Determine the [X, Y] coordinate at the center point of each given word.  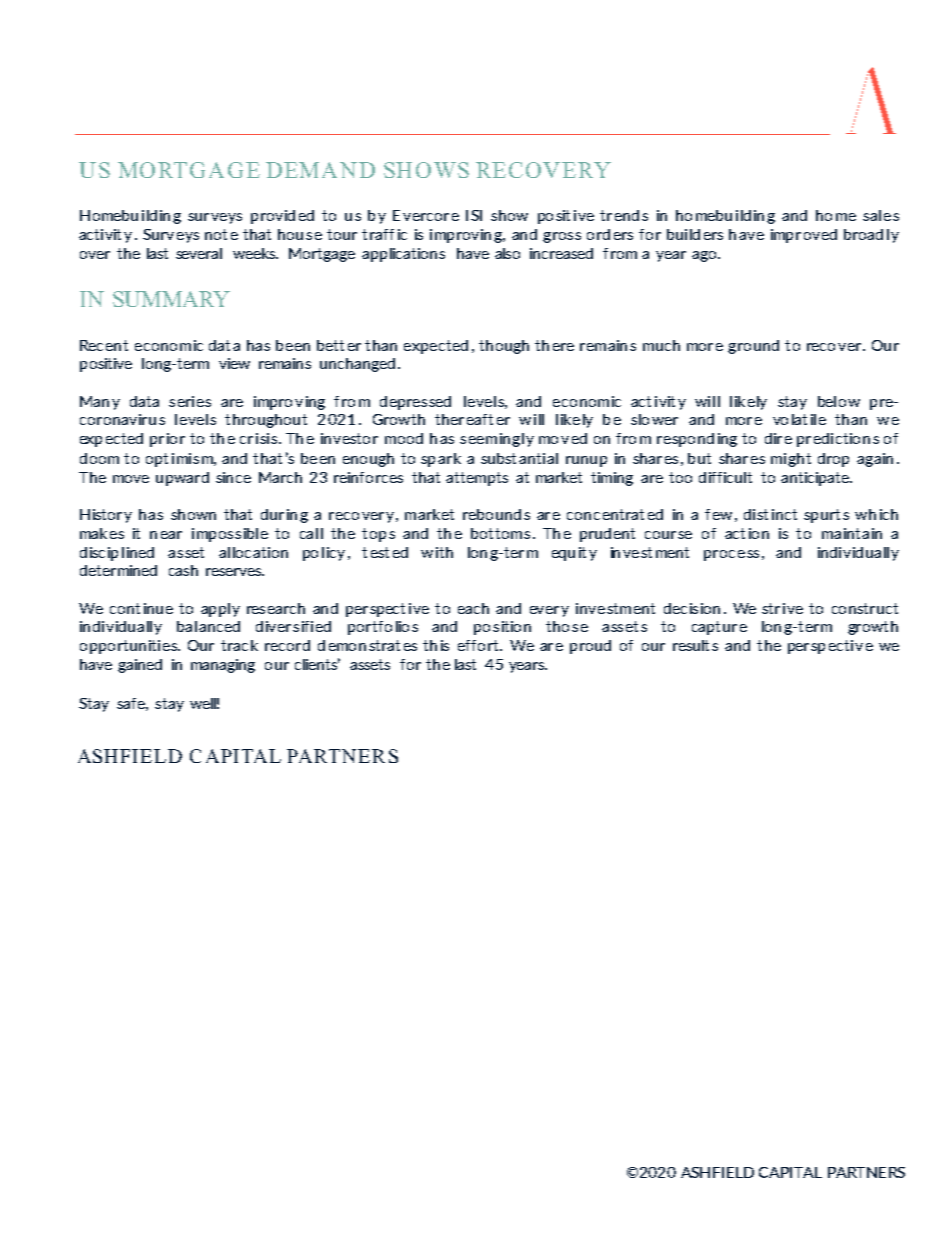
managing [223, 666]
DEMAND [320, 170]
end [627, 215]
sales [881, 215]
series [190, 401]
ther [449, 419]
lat [799, 419]
